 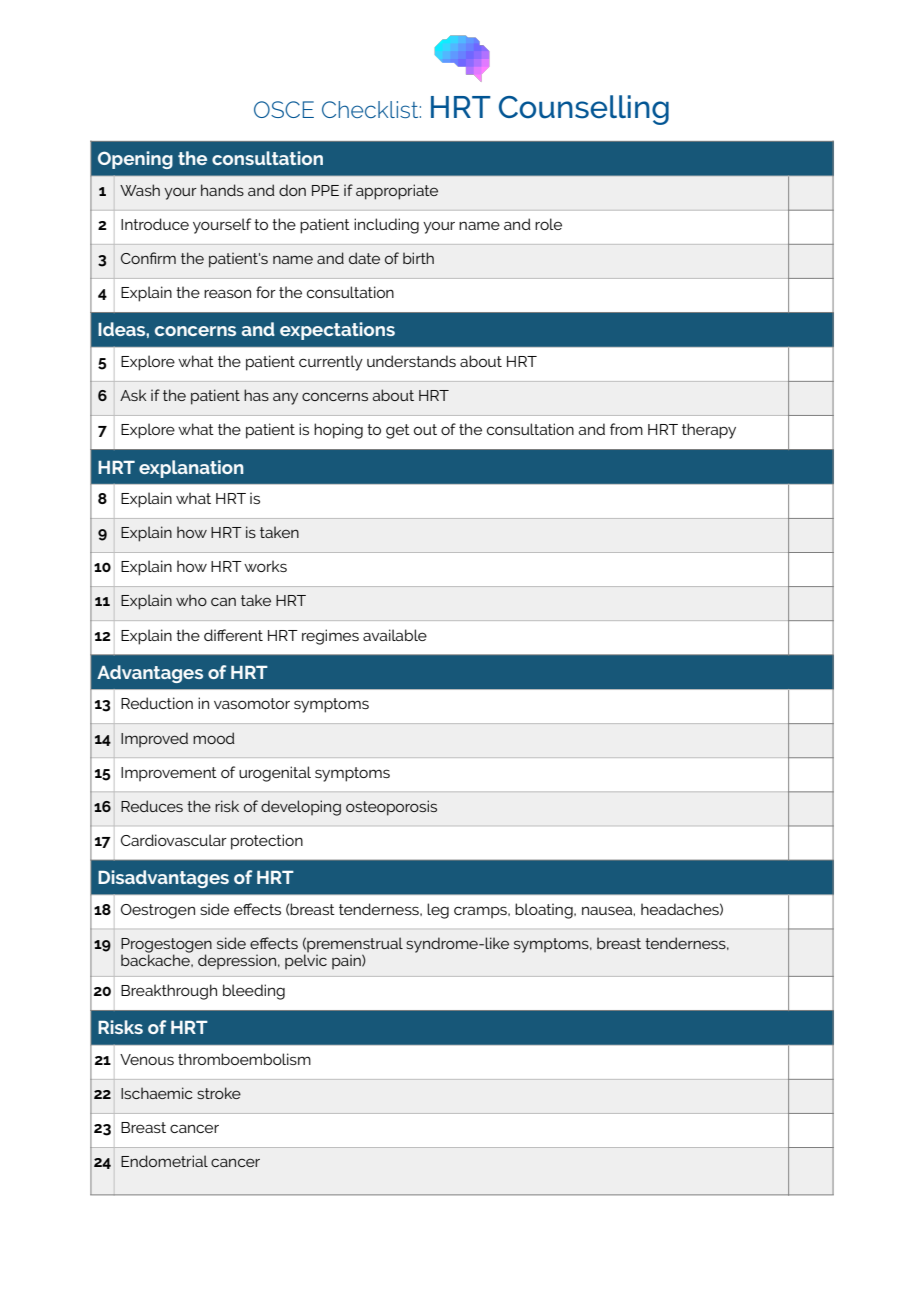 What do you see at coordinates (395, 635) in the screenshot?
I see `available` at bounding box center [395, 635].
